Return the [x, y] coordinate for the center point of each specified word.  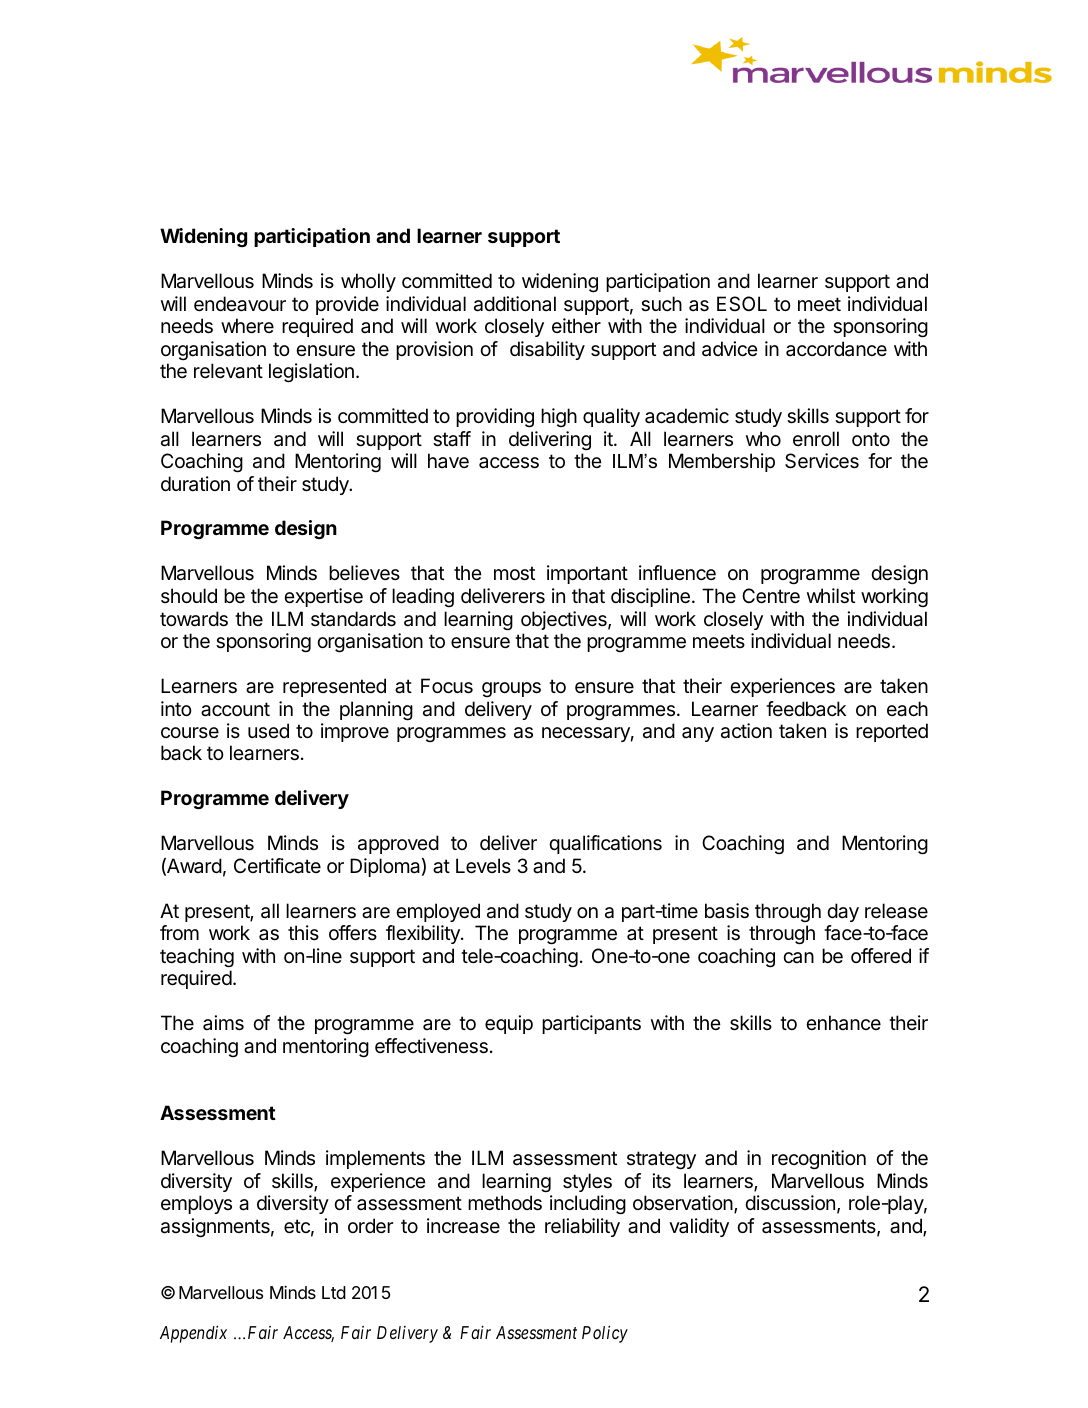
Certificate [277, 866]
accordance [836, 349]
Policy [605, 1334]
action [746, 731]
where [247, 326]
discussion [790, 1203]
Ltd [334, 1292]
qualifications [605, 844]
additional [515, 304]
